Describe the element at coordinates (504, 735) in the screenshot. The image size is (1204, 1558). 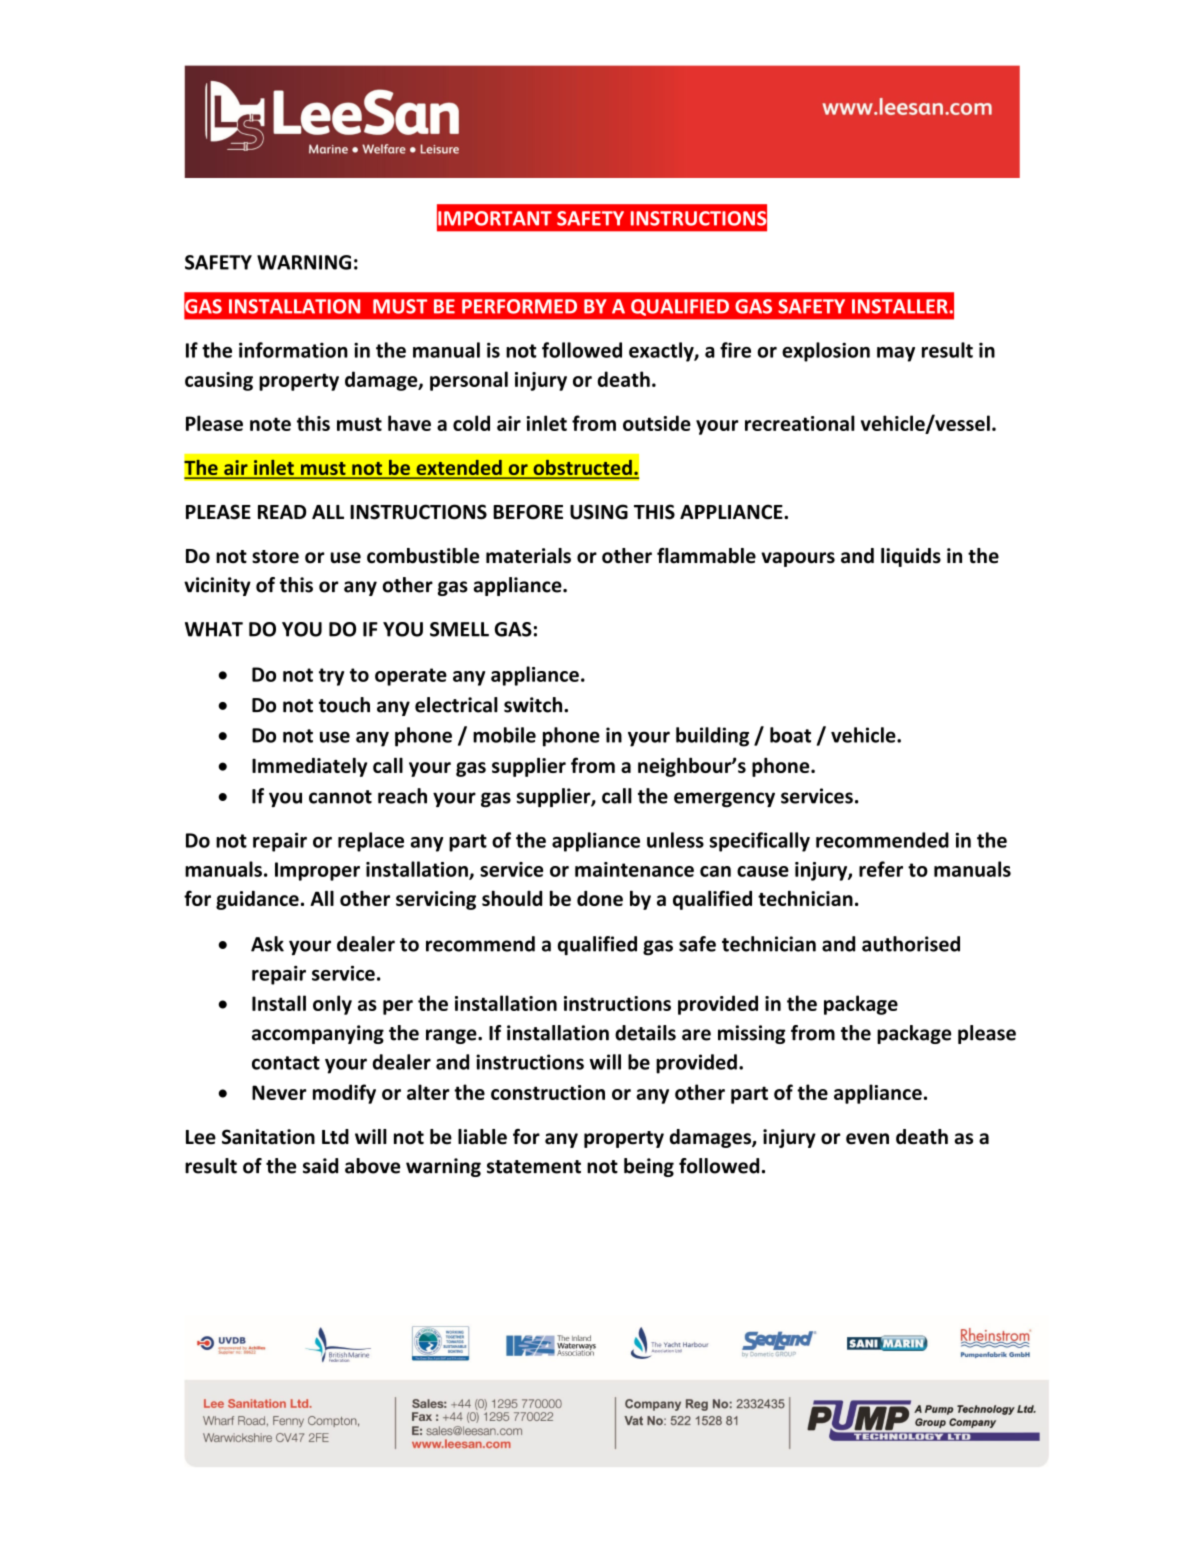
I see `mobile` at that location.
